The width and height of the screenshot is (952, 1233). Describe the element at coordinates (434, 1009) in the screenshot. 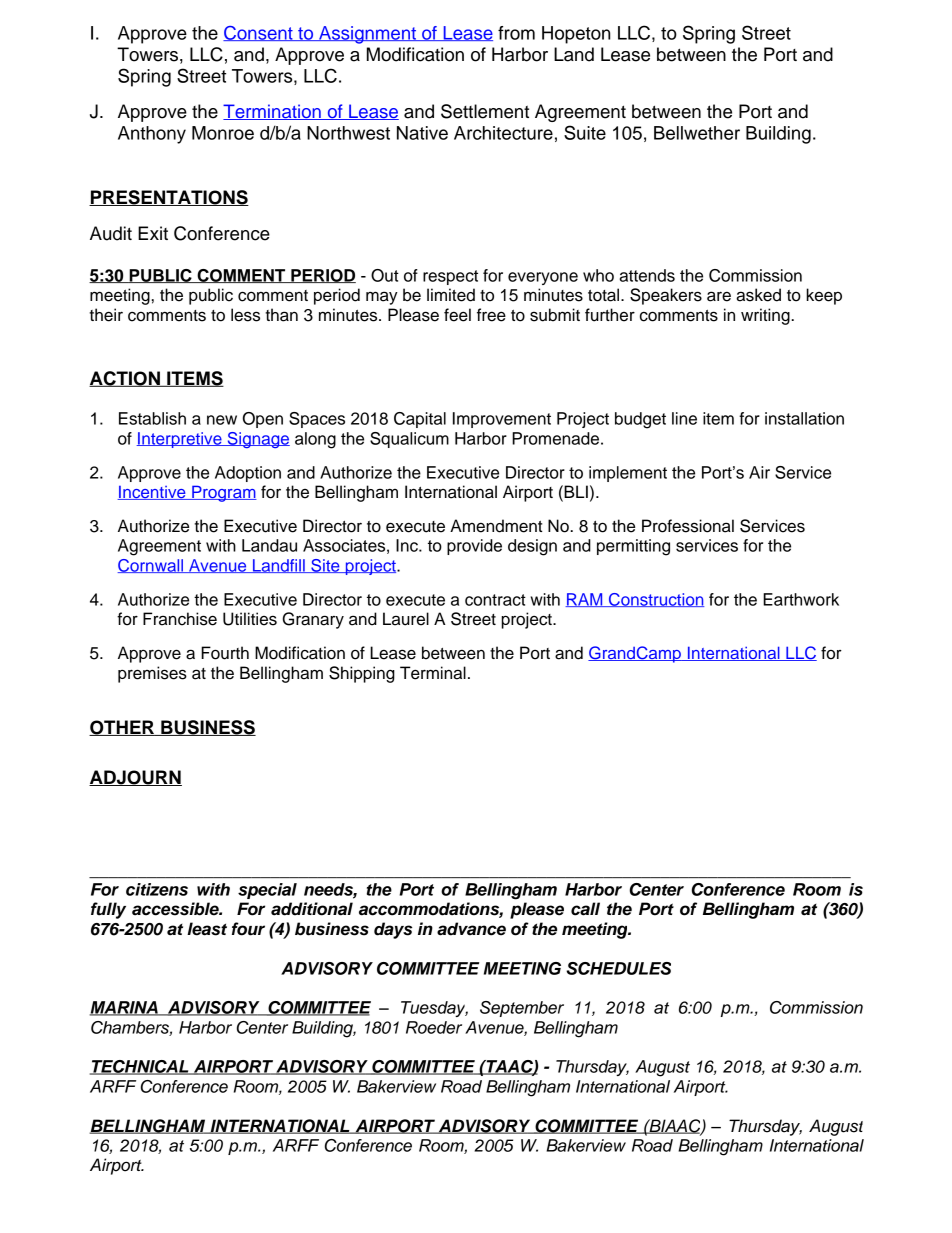

I see `Tuesday` at that location.
